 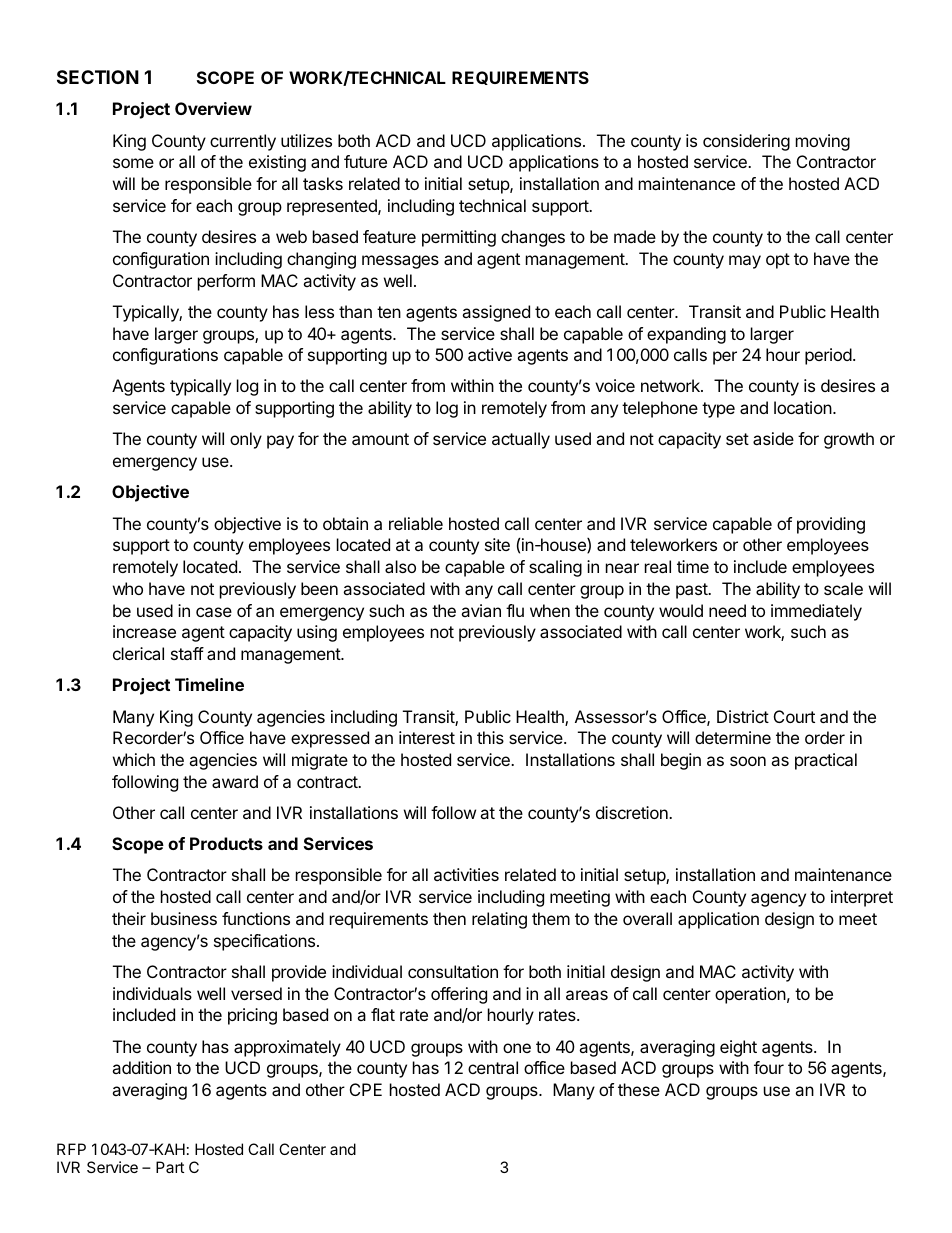 What do you see at coordinates (727, 610) in the document?
I see `need` at bounding box center [727, 610].
